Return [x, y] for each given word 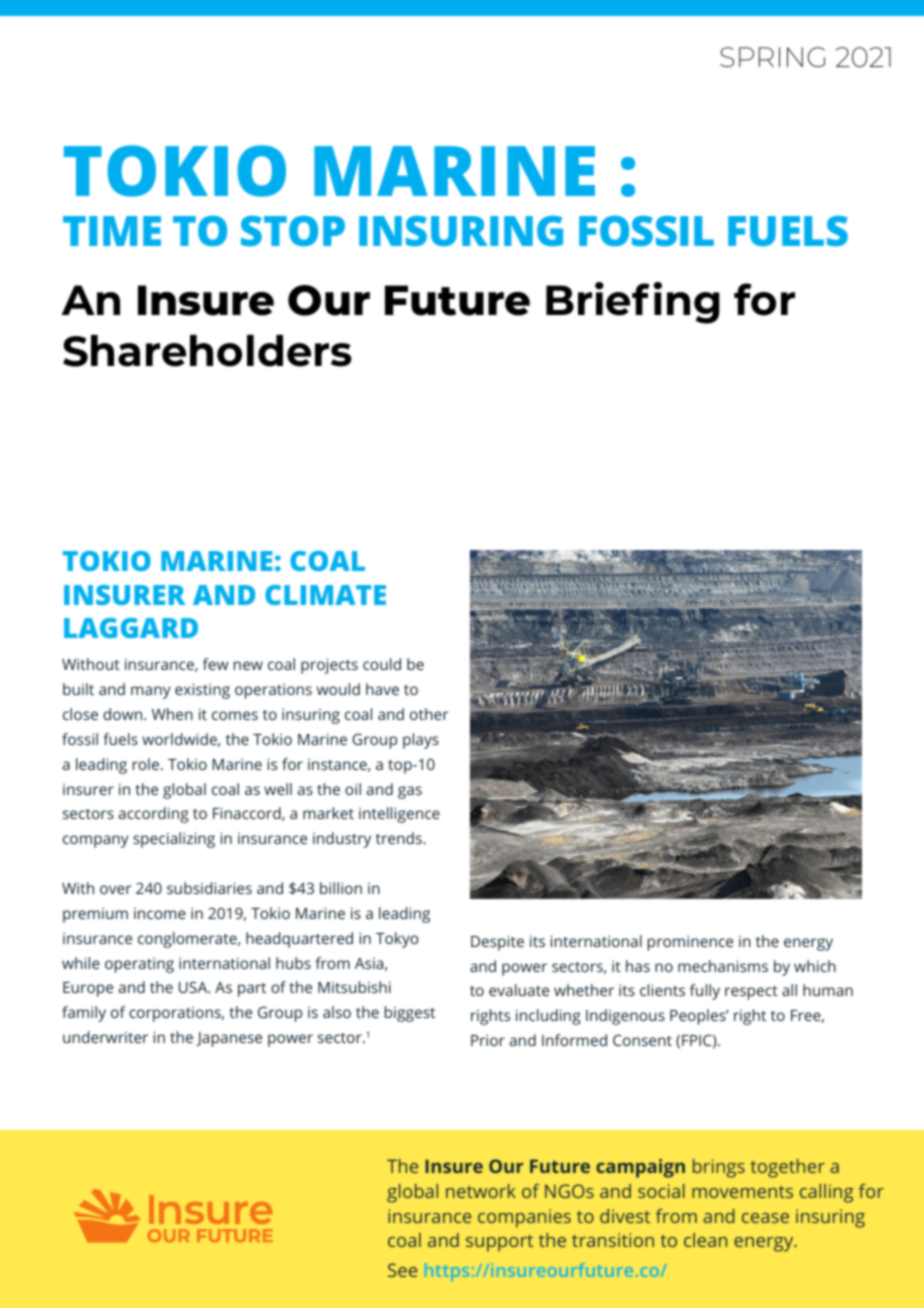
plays [421, 741]
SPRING [772, 57]
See [402, 1270]
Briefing [633, 303]
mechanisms [723, 966]
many [151, 692]
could [382, 664]
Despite [497, 943]
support [499, 1243]
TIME [112, 231]
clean [705, 1240]
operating [139, 965]
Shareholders [207, 351]
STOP [293, 231]
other [429, 714]
